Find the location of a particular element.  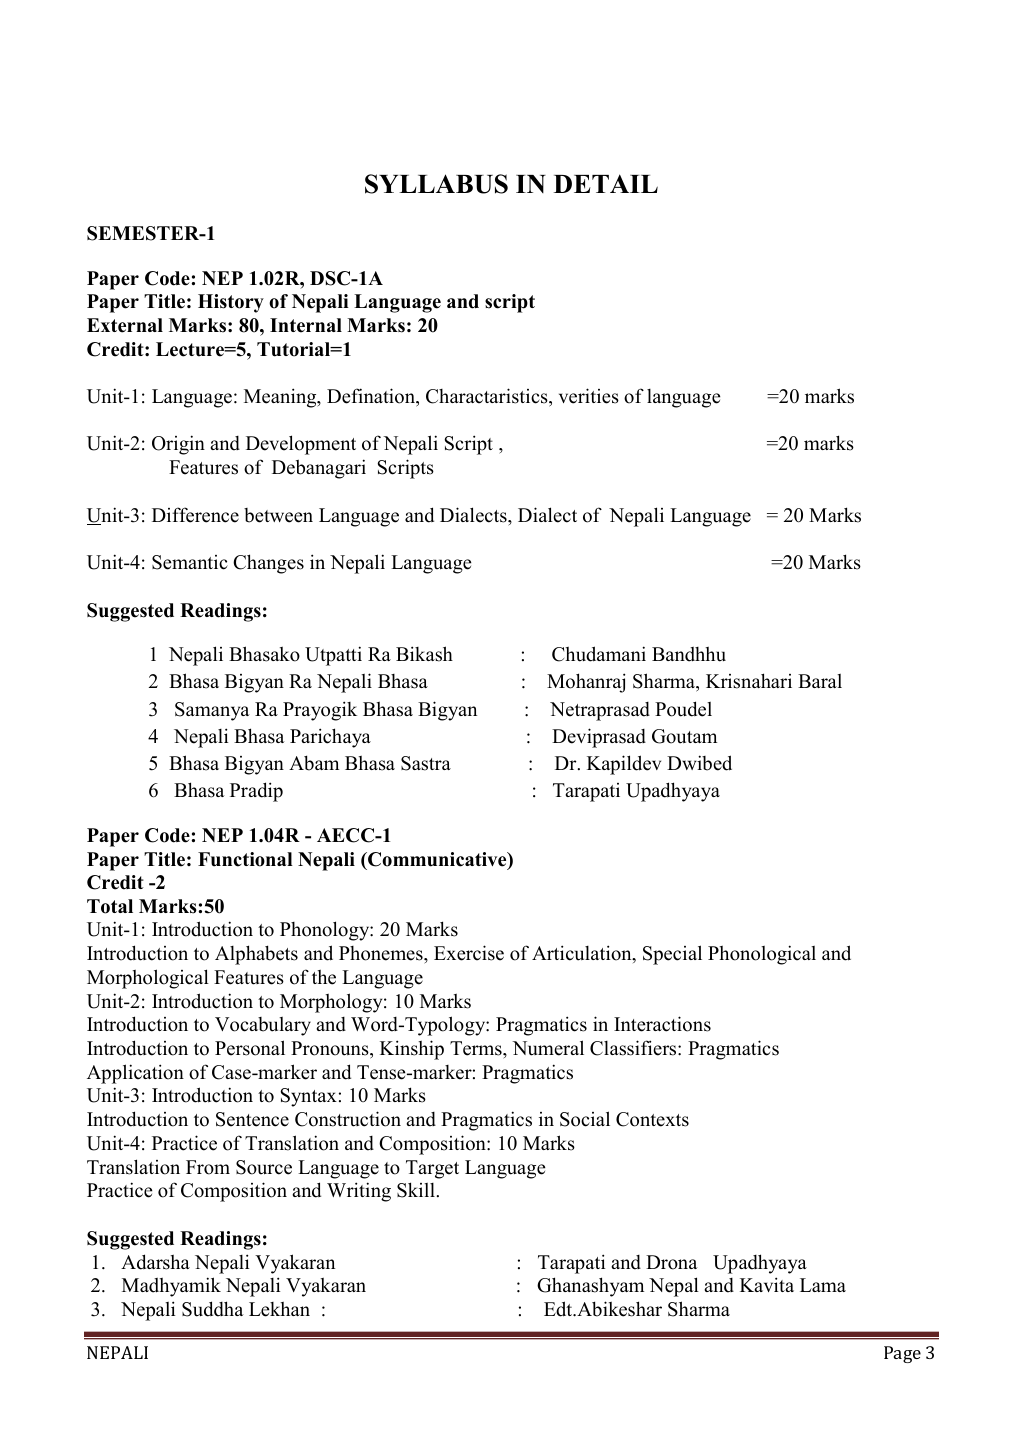

Alphabets is located at coordinates (256, 955).
